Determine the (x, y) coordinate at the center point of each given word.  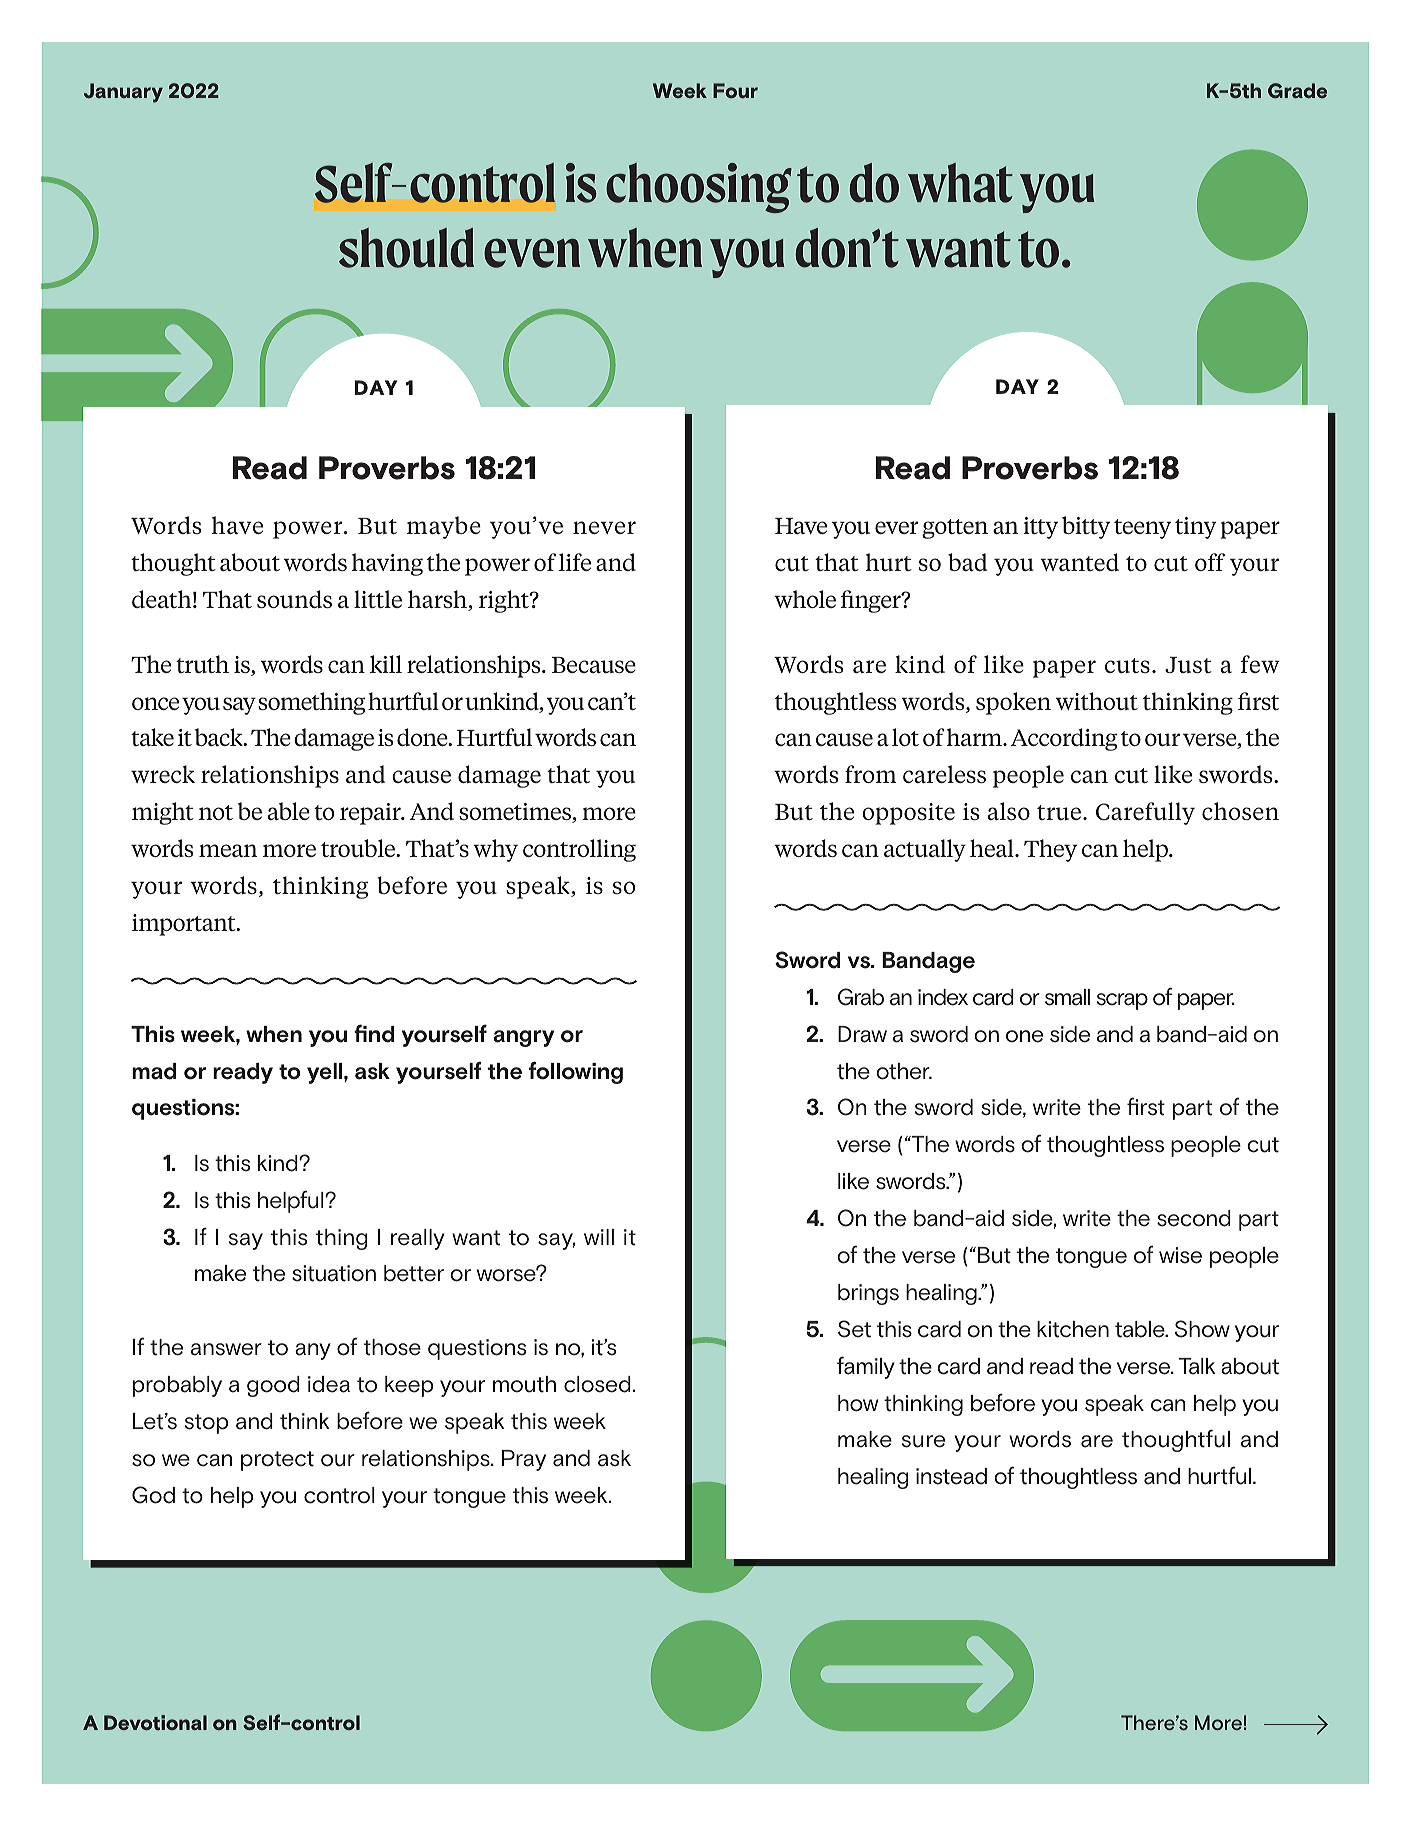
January (123, 93)
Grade (1297, 90)
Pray (524, 1460)
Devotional (155, 1722)
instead (951, 1476)
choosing (699, 188)
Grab (861, 997)
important (185, 925)
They (1050, 850)
